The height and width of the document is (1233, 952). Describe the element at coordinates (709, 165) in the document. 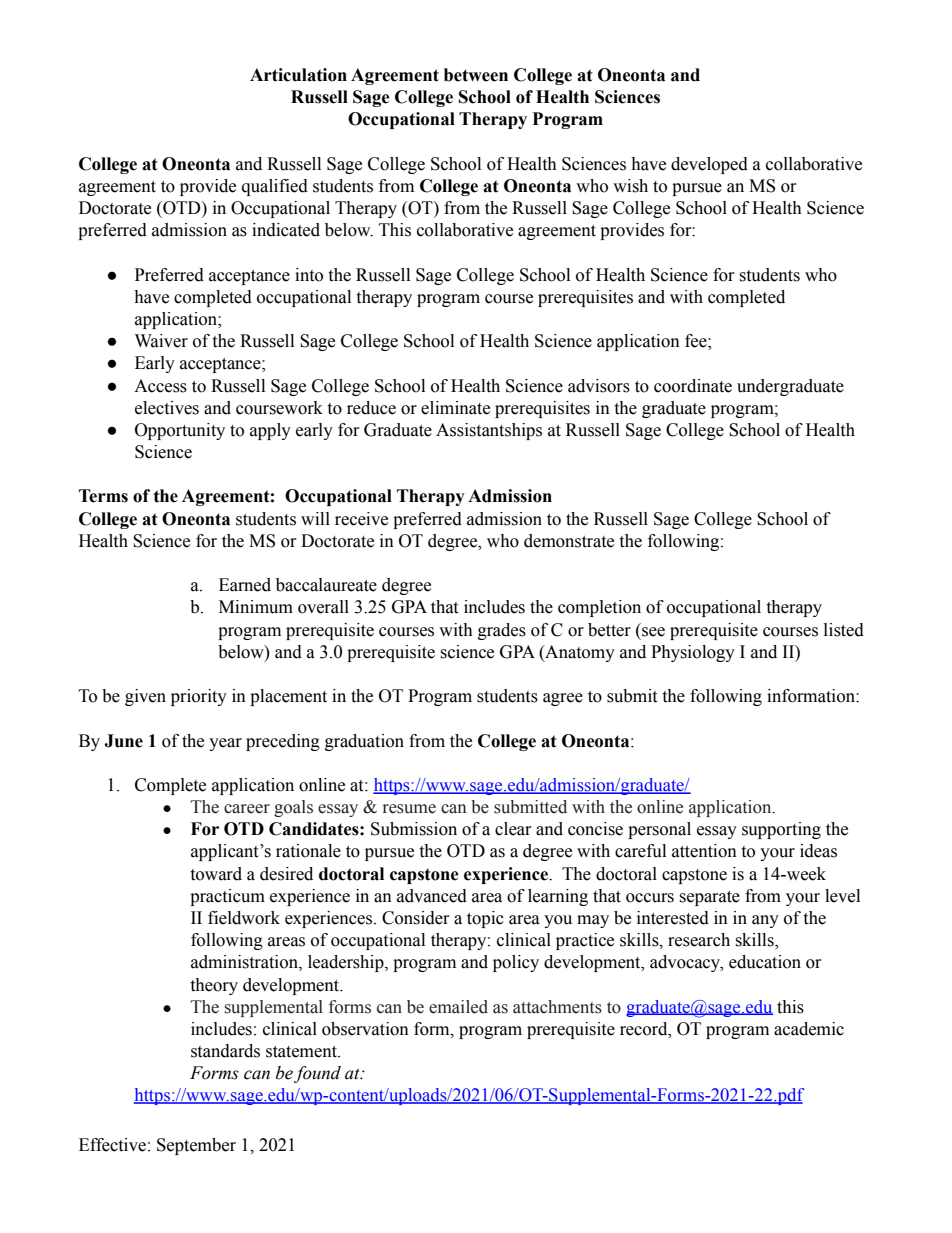

I see `developed` at that location.
